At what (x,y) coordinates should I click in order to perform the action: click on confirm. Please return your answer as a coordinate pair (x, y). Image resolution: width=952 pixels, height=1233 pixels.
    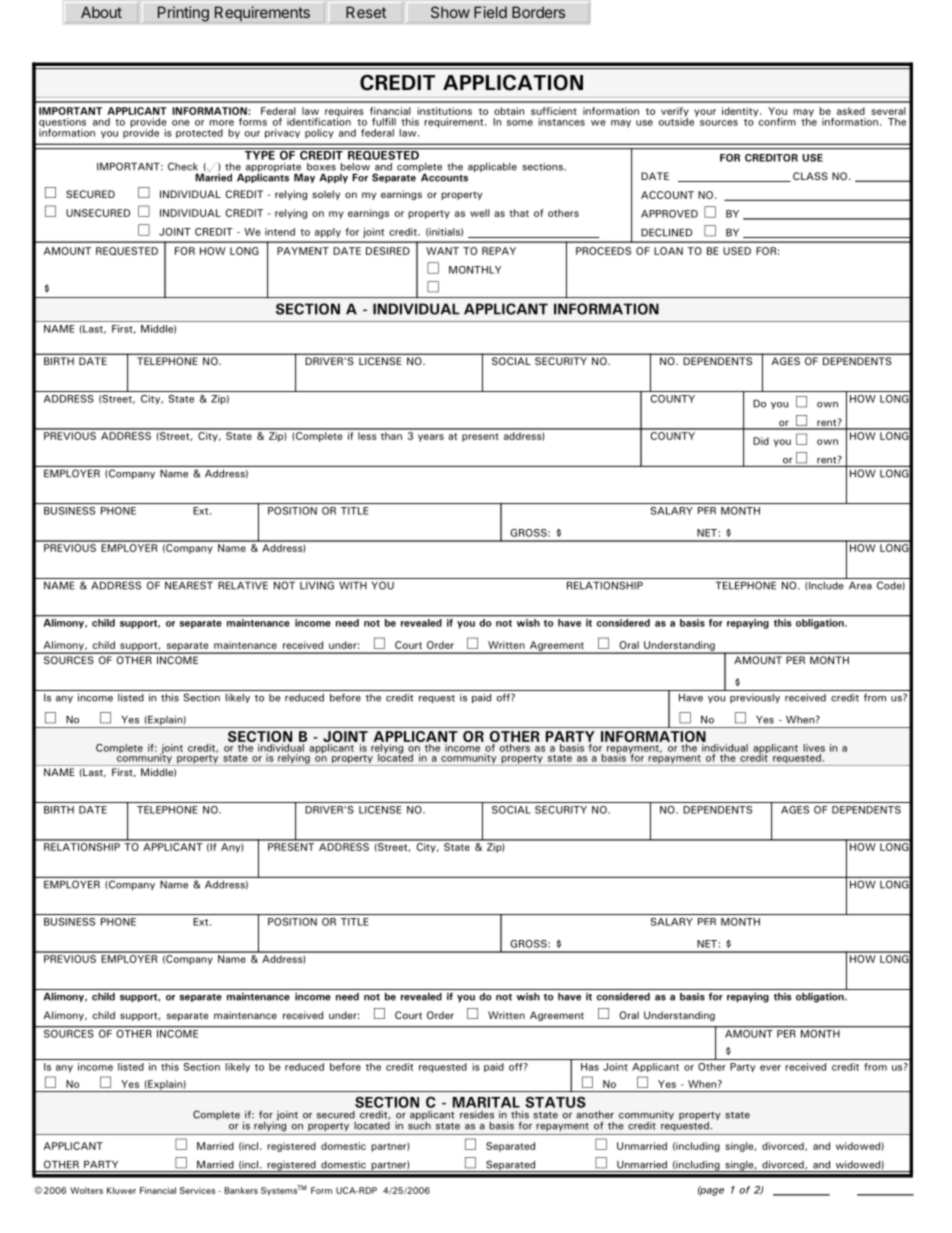
    Looking at the image, I should click on (777, 122).
